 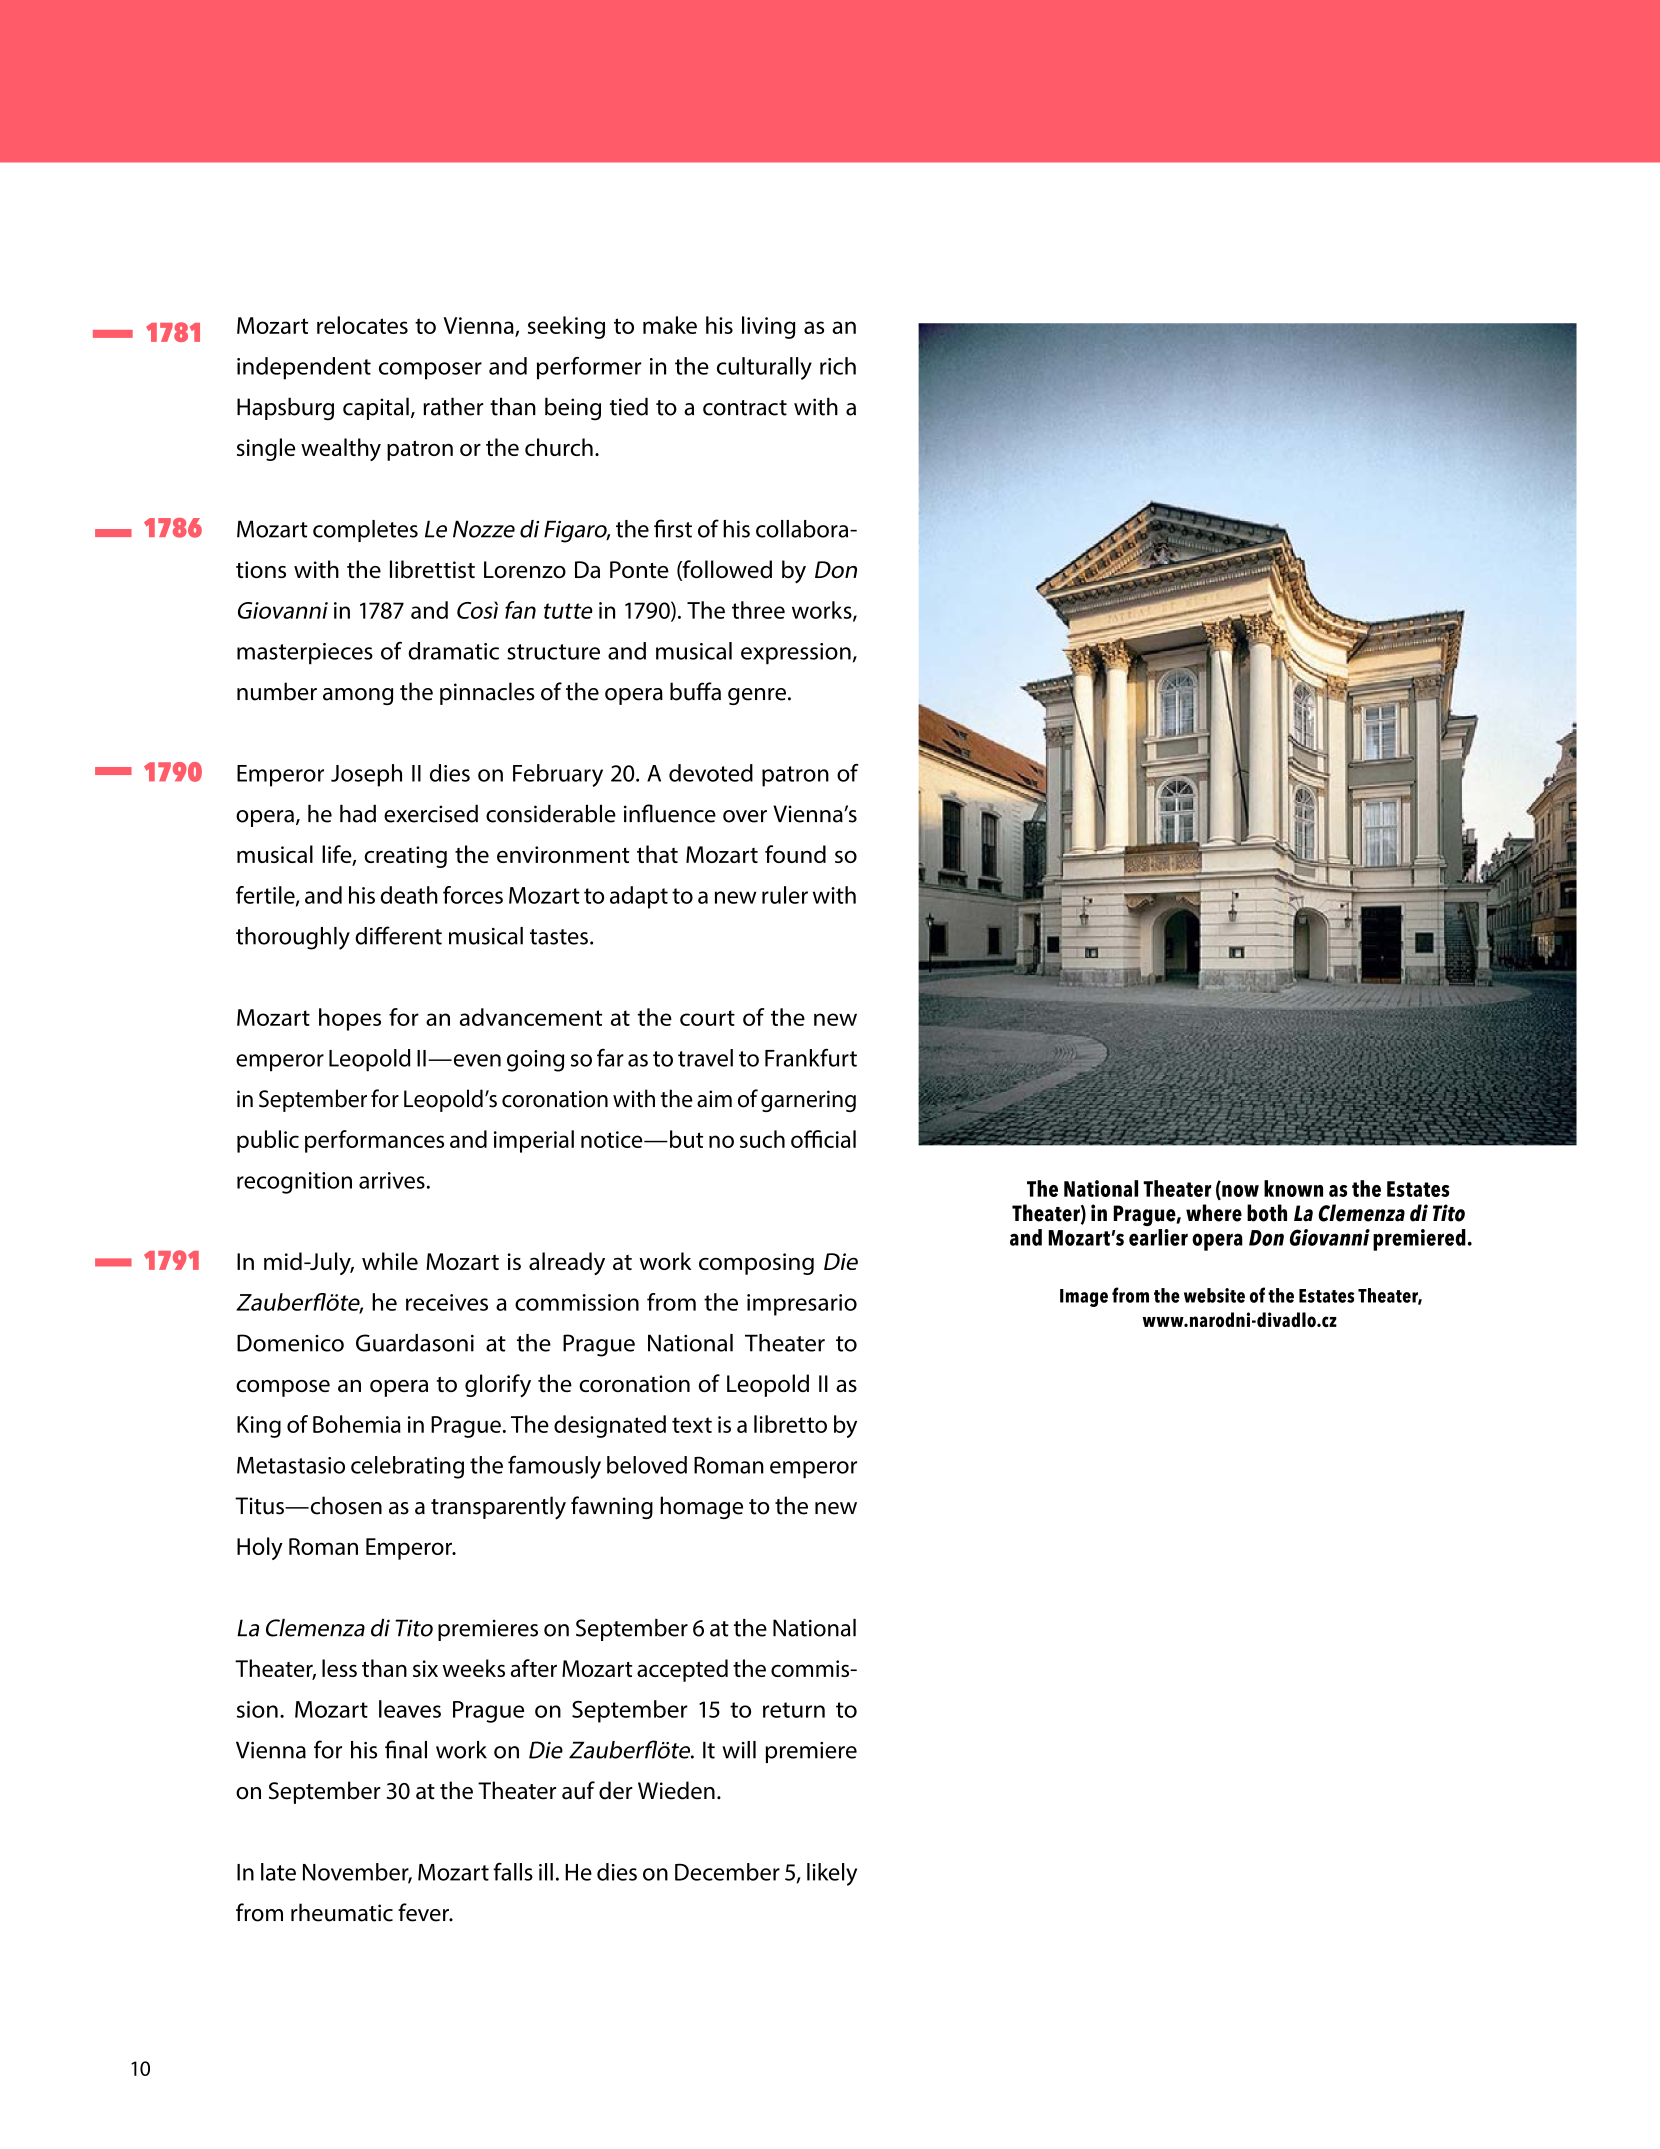 What do you see at coordinates (407, 1467) in the image?
I see `celebrating` at bounding box center [407, 1467].
